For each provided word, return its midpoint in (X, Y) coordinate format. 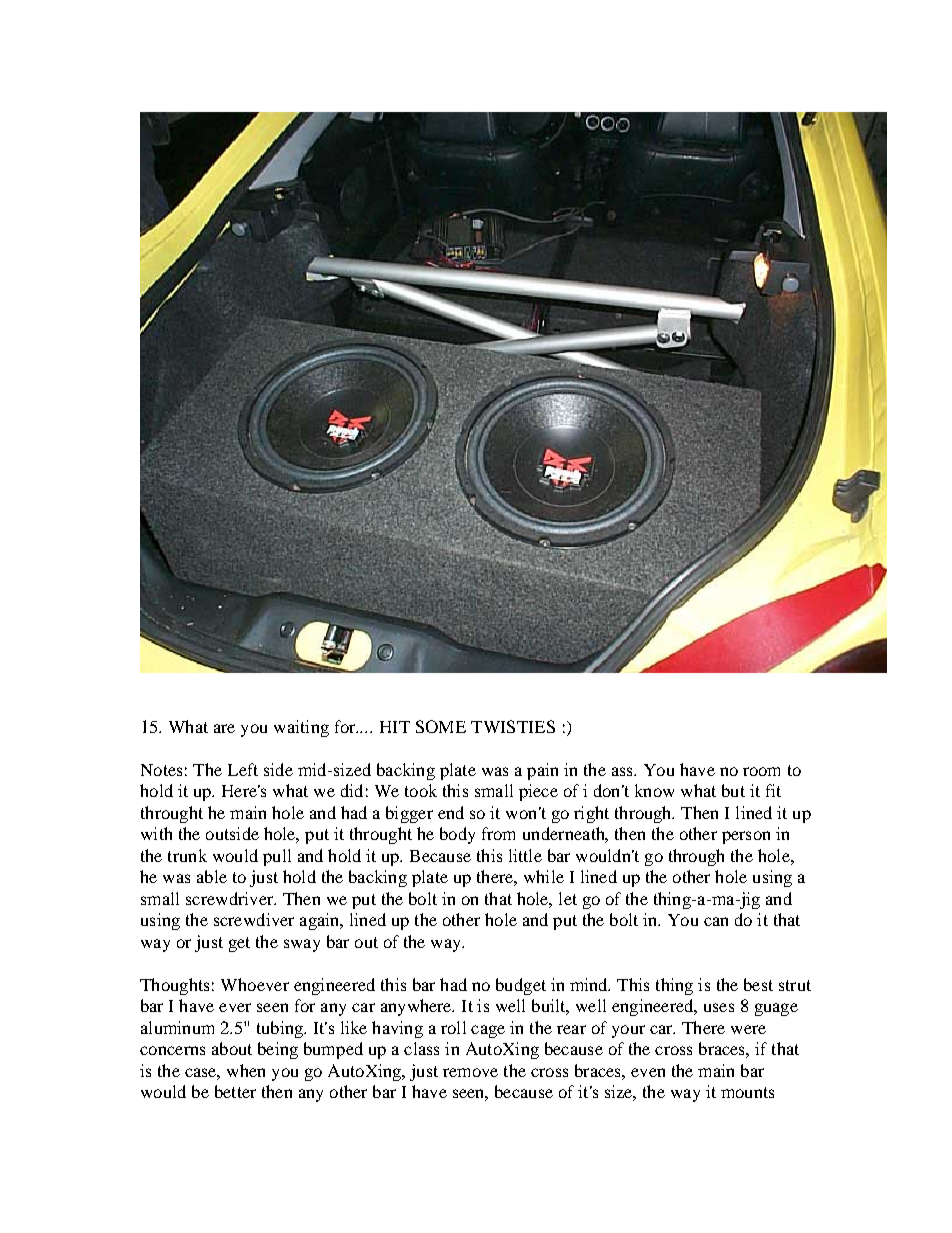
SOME (441, 726)
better (235, 1091)
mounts (747, 1092)
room (761, 771)
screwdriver (231, 898)
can (716, 921)
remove (470, 1072)
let (568, 898)
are (224, 728)
